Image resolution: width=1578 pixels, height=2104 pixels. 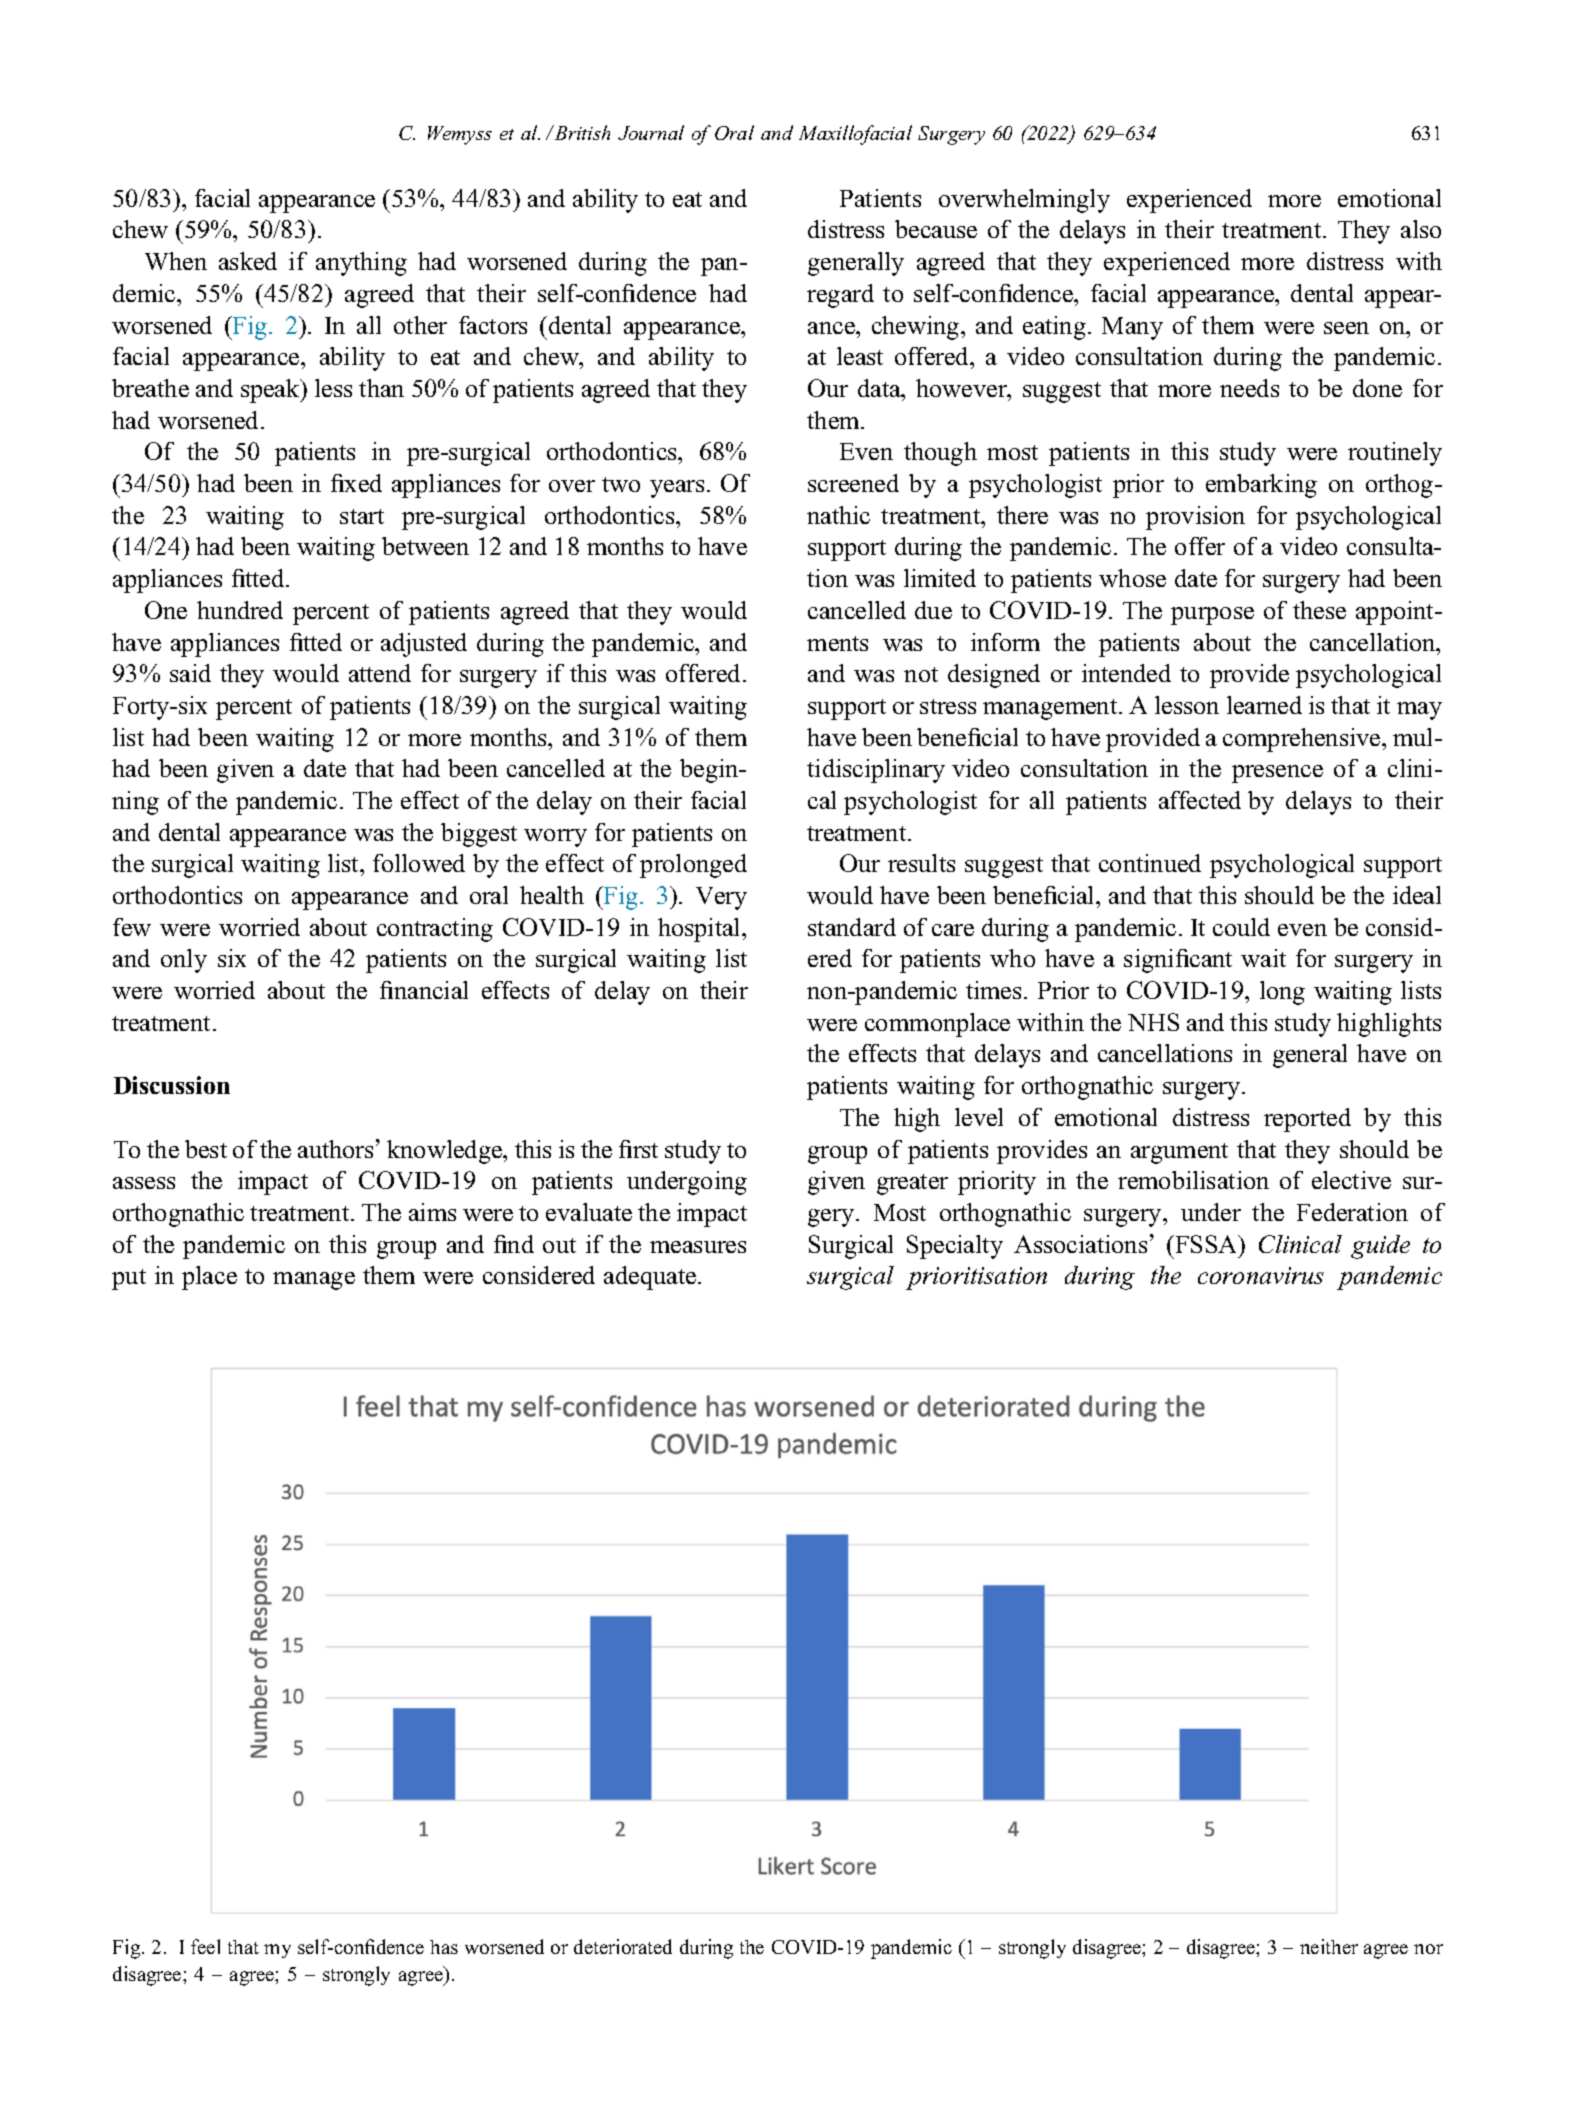 What do you see at coordinates (651, 132) in the document?
I see `Journal` at bounding box center [651, 132].
